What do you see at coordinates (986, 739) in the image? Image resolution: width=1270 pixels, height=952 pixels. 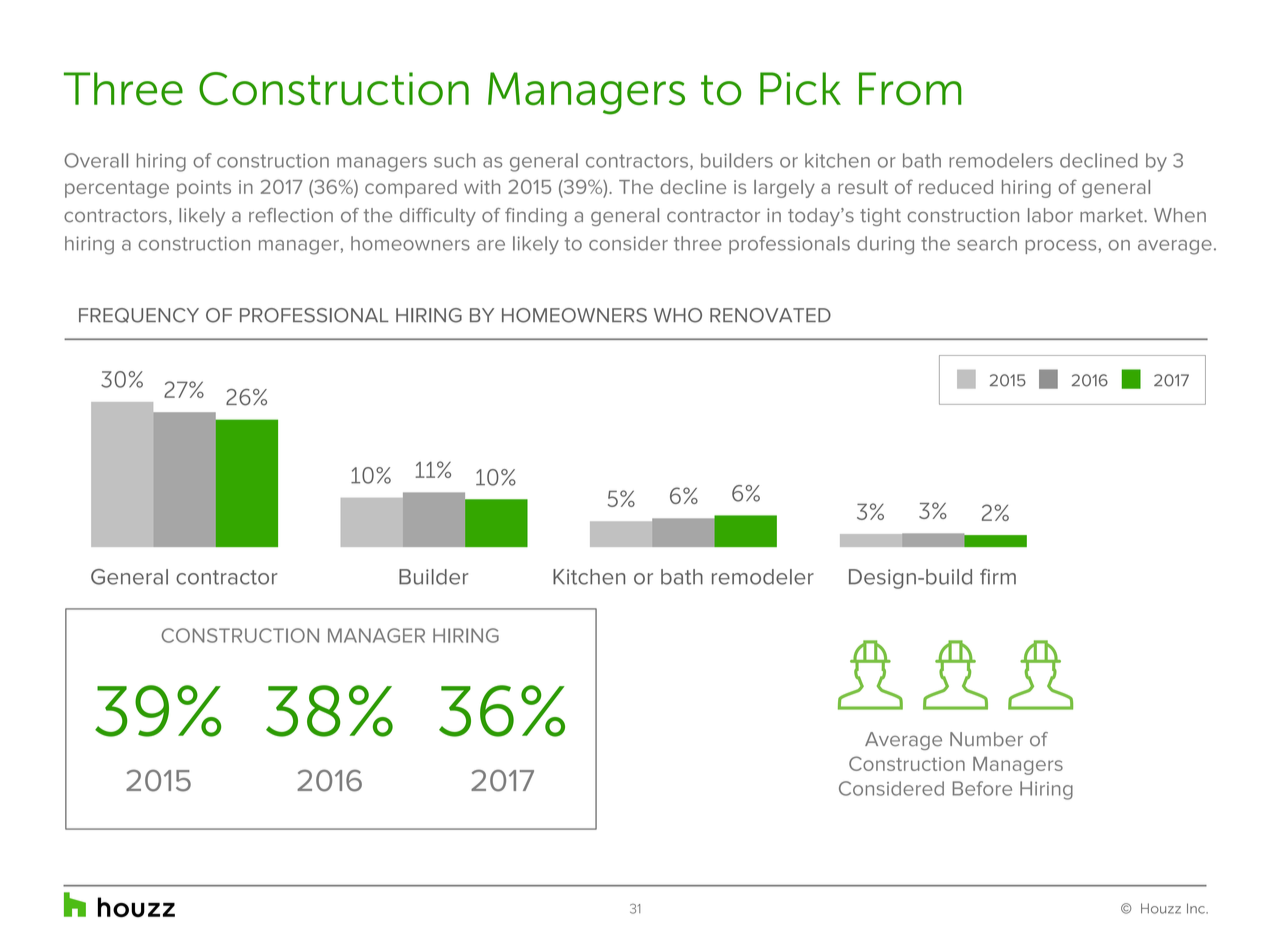 I see `Number` at bounding box center [986, 739].
